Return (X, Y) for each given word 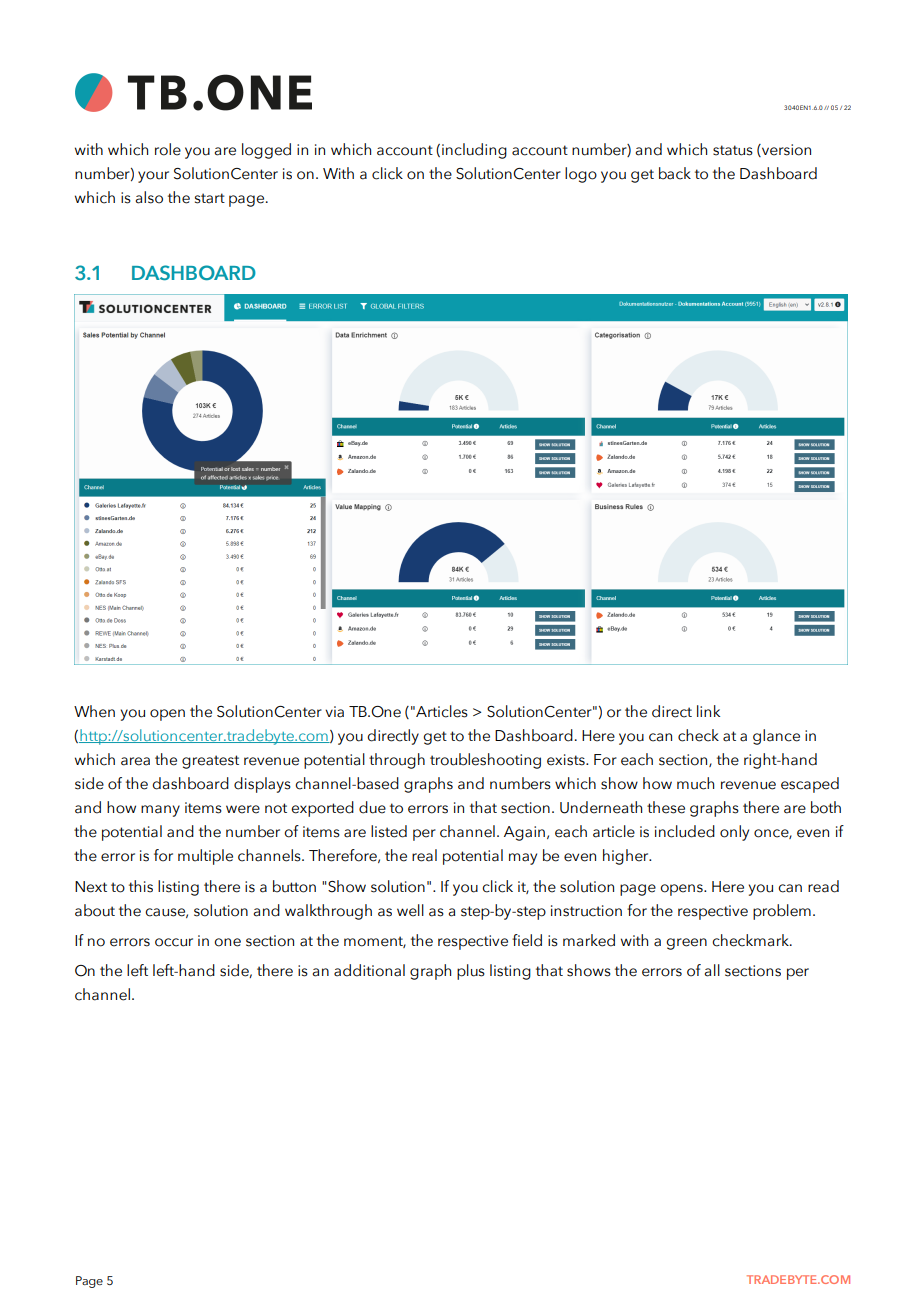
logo (581, 175)
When (94, 711)
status (733, 150)
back (675, 173)
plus (471, 972)
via (334, 712)
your (153, 177)
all (712, 970)
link (708, 711)
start (210, 198)
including (474, 151)
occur (174, 942)
